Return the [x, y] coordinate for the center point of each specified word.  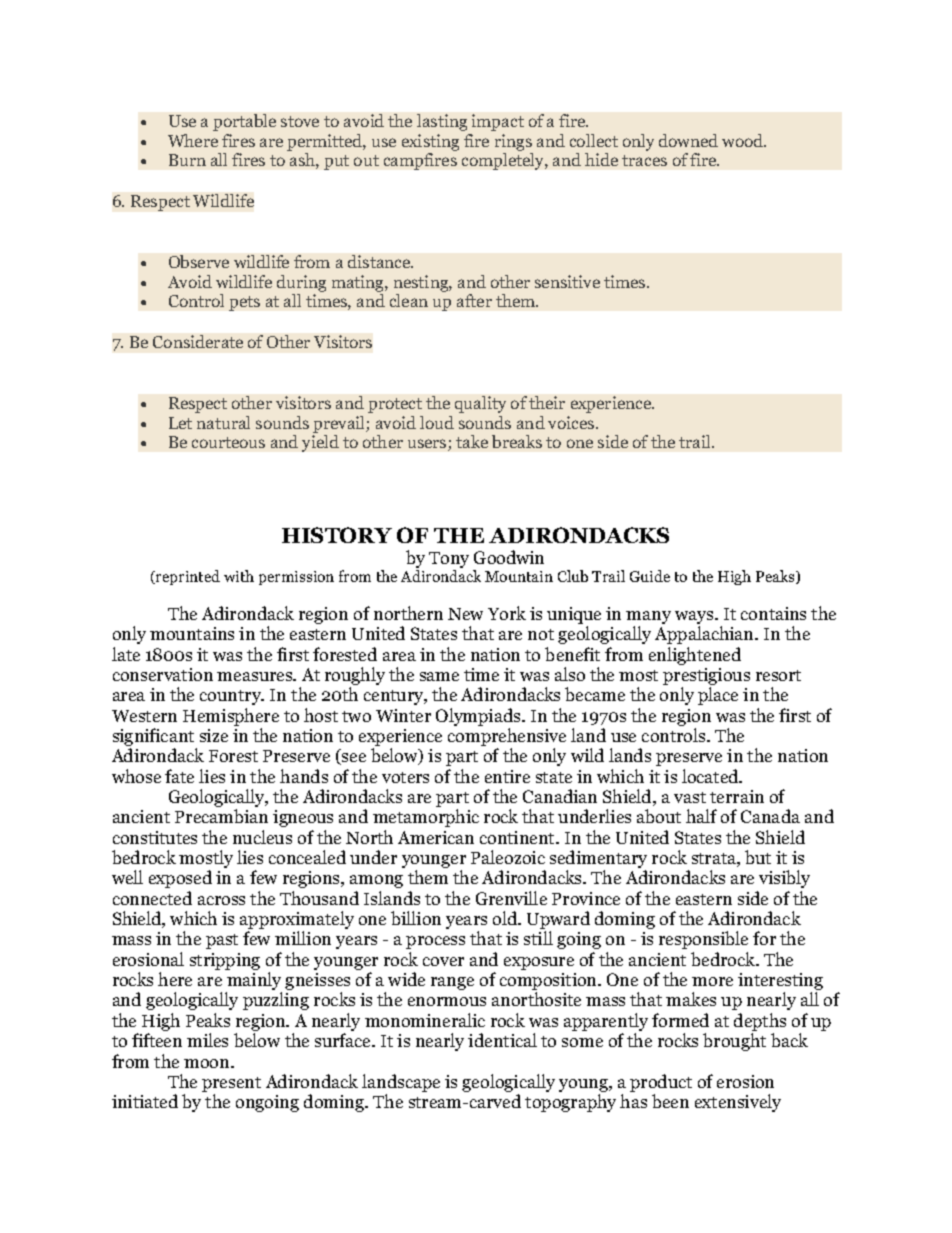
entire [507, 776]
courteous [228, 442]
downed [688, 140]
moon [208, 1063]
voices [572, 422]
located [711, 776]
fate [179, 776]
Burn [187, 160]
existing [430, 142]
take [472, 441]
